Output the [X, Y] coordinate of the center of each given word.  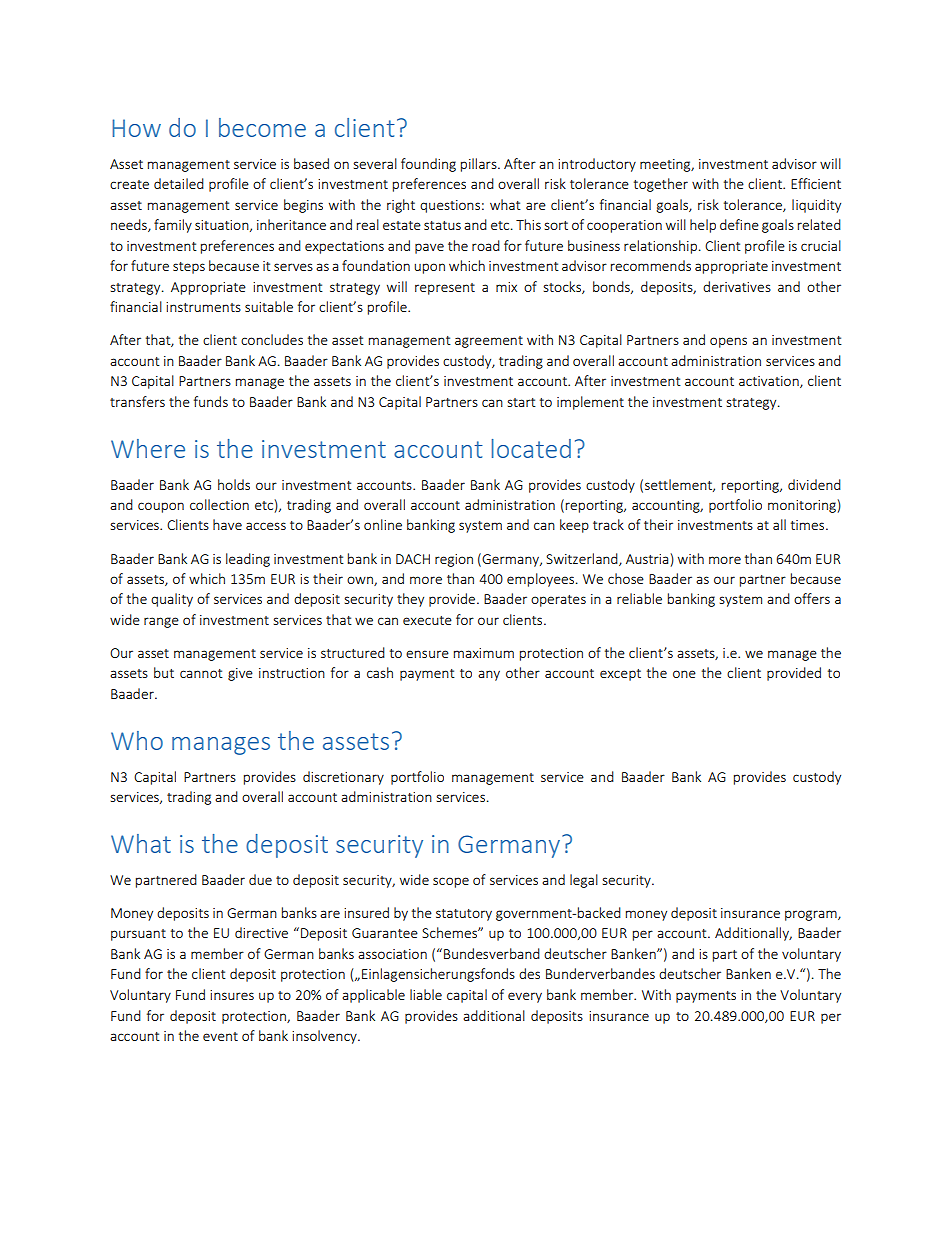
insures [232, 995]
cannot [201, 673]
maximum [484, 653]
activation [770, 382]
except [620, 675]
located [531, 448]
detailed [179, 183]
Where [148, 448]
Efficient [816, 183]
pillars [480, 165]
